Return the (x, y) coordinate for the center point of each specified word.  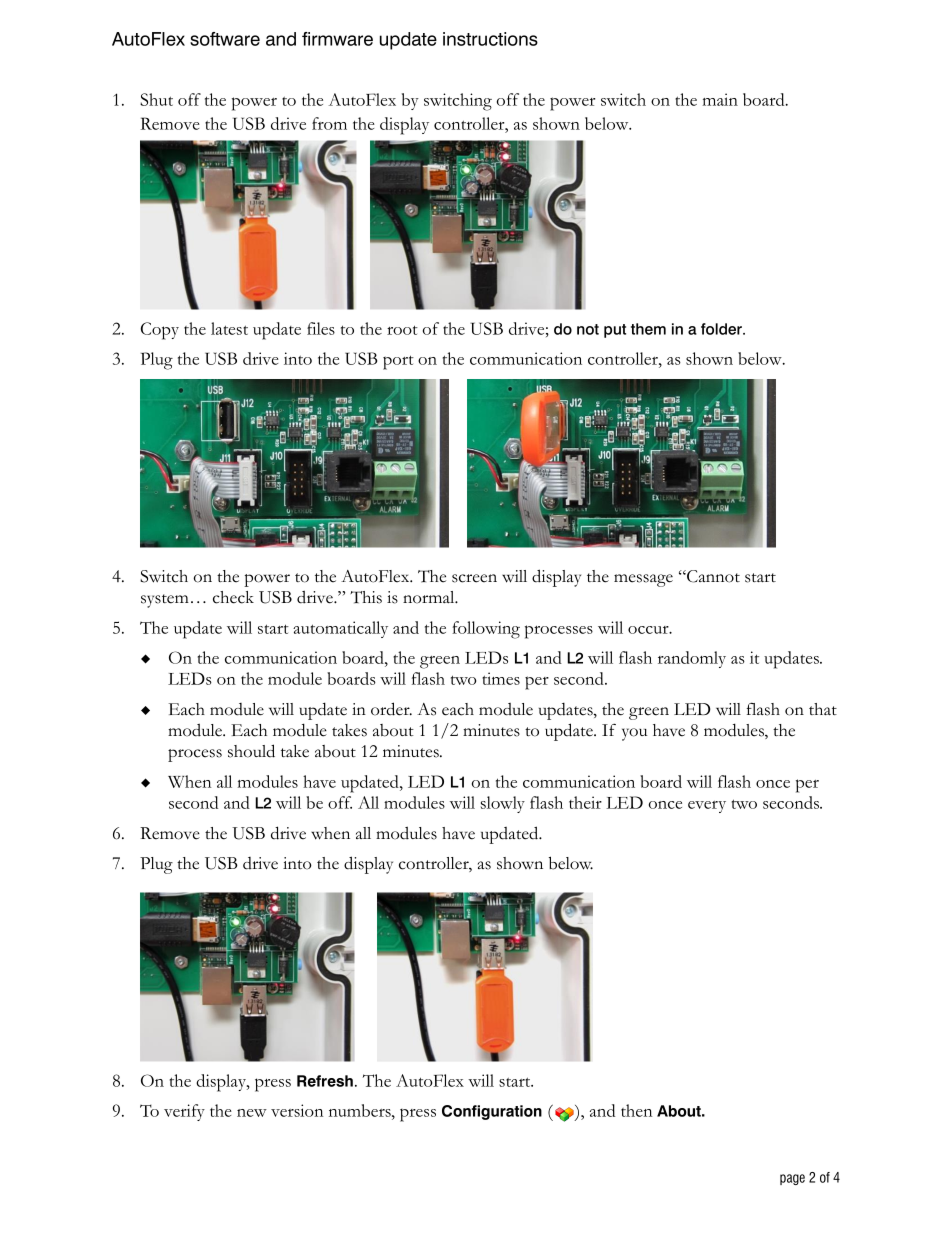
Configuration (492, 1112)
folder (722, 329)
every (707, 807)
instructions (490, 39)
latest (229, 328)
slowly (503, 804)
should (251, 751)
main (720, 99)
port (398, 362)
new (252, 1113)
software (225, 39)
